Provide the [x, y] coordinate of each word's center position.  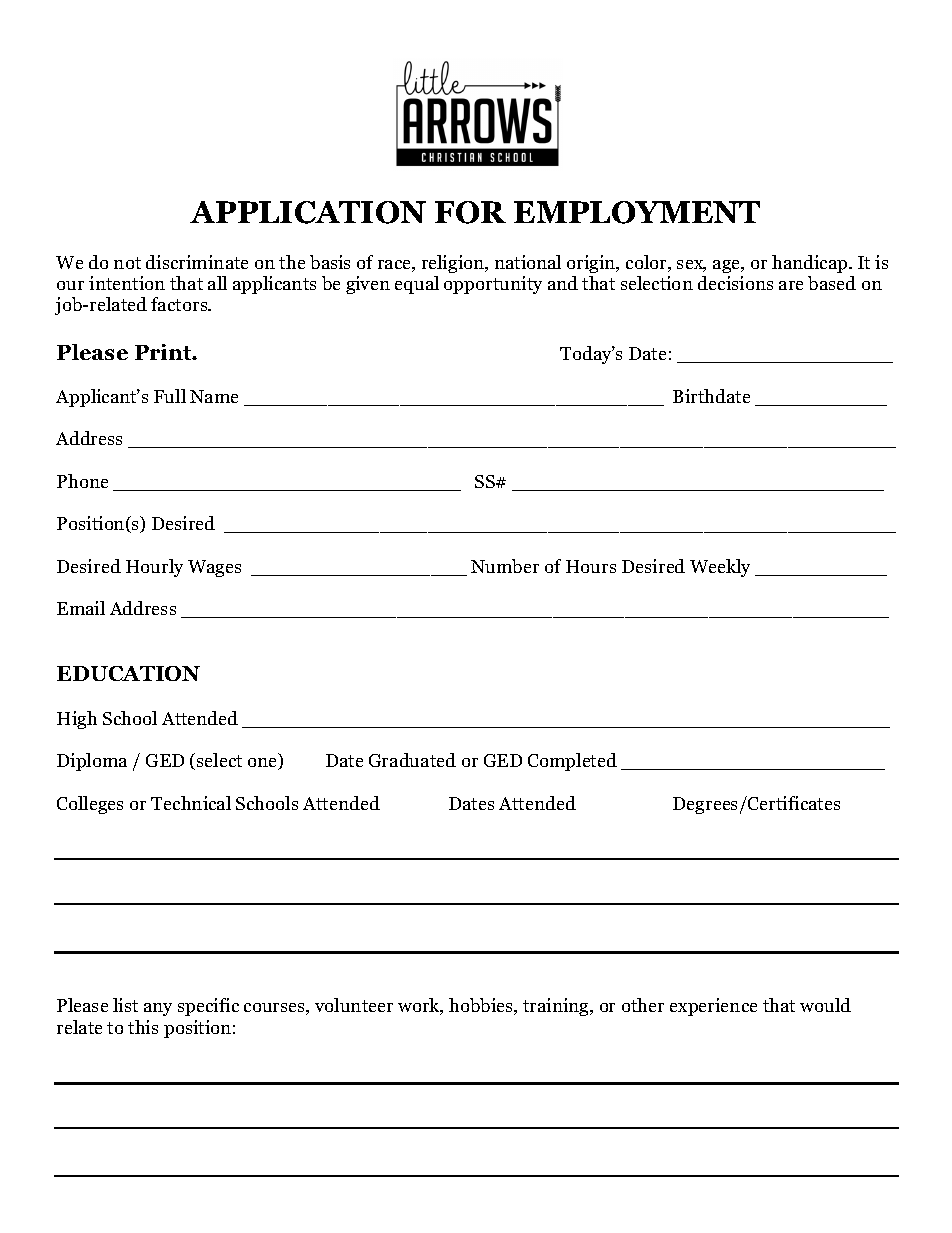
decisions [735, 283]
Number [505, 566]
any [158, 1009]
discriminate [197, 262]
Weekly [720, 568]
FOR [470, 212]
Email [81, 608]
